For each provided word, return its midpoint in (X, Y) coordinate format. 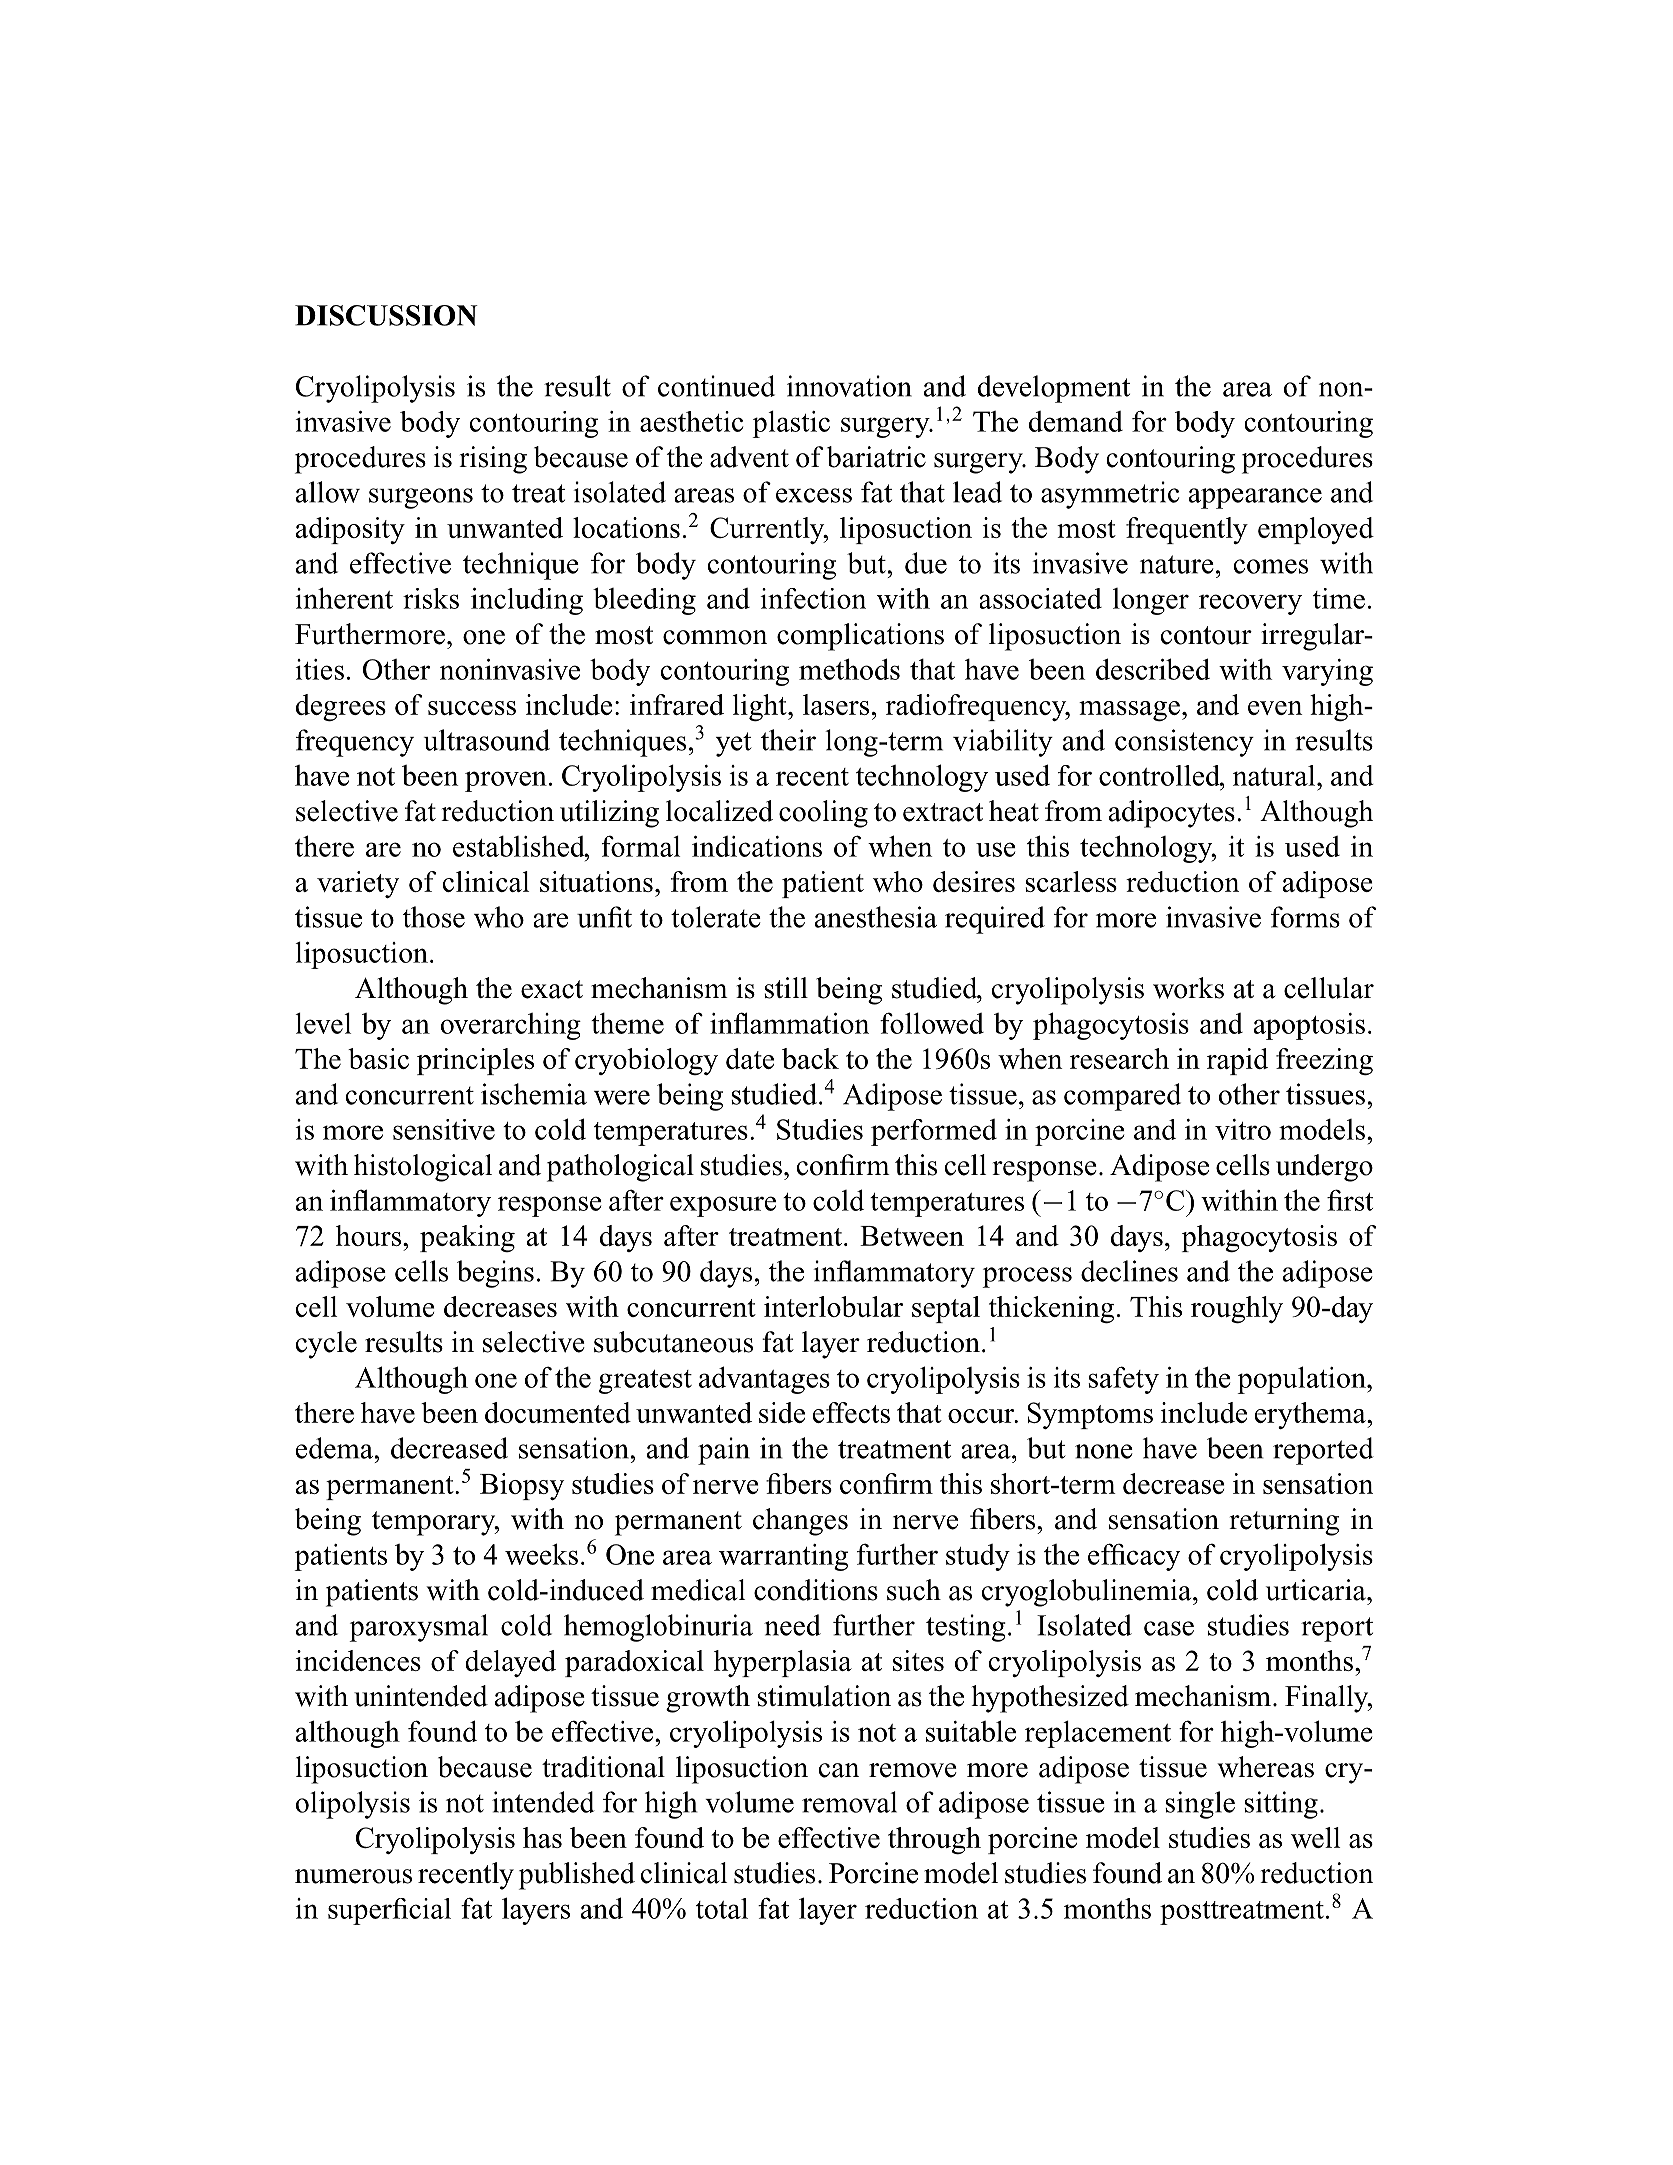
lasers (836, 704)
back (810, 1058)
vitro (1243, 1129)
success (472, 708)
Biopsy (522, 1486)
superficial (389, 1911)
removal (849, 1802)
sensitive (444, 1129)
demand (1075, 421)
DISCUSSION (386, 315)
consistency (1184, 743)
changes (800, 1522)
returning (1284, 1522)
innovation (849, 386)
